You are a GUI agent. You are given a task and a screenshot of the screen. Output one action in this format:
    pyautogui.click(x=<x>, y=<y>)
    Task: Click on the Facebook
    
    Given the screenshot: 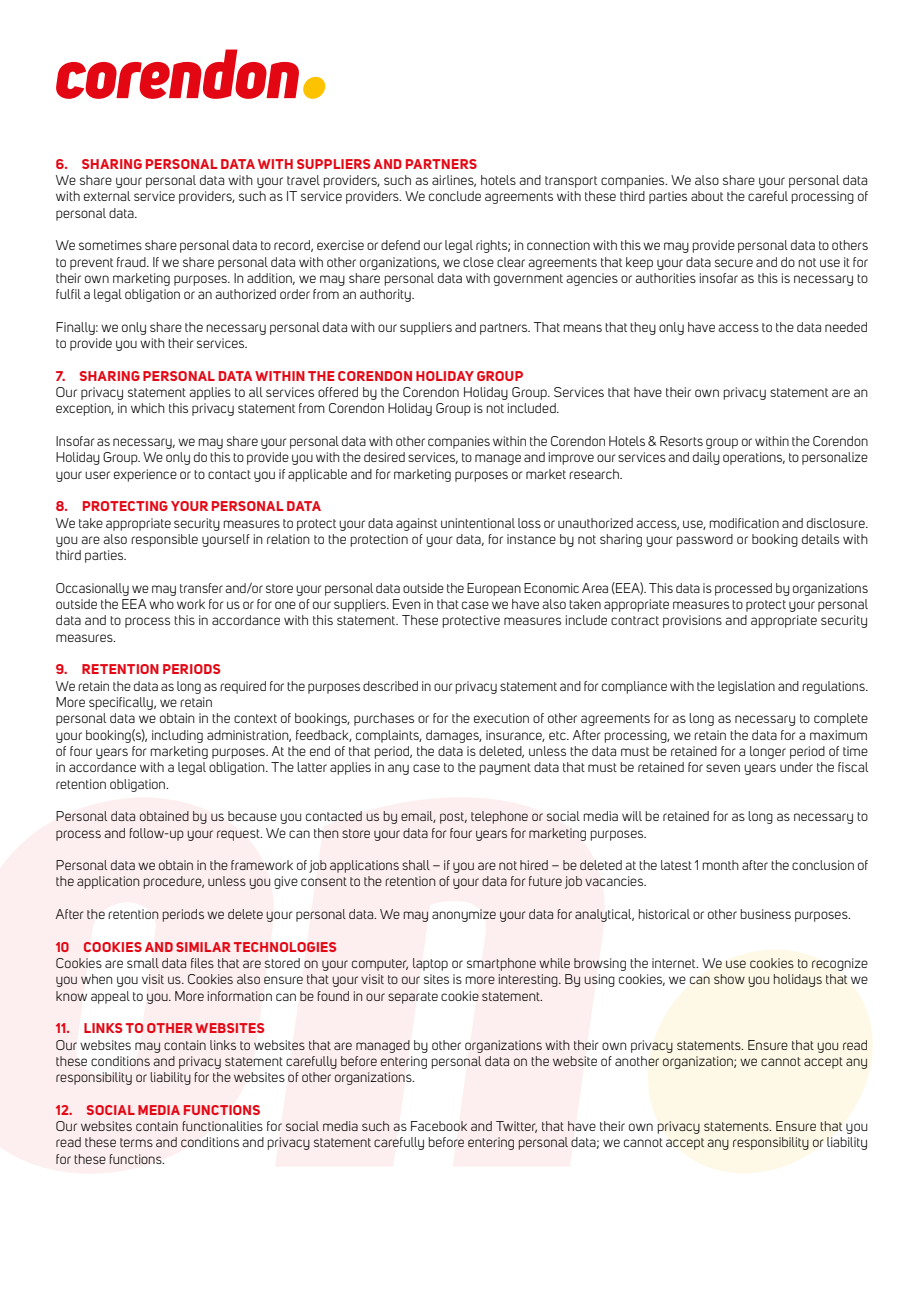 What is the action you would take?
    pyautogui.click(x=439, y=1126)
